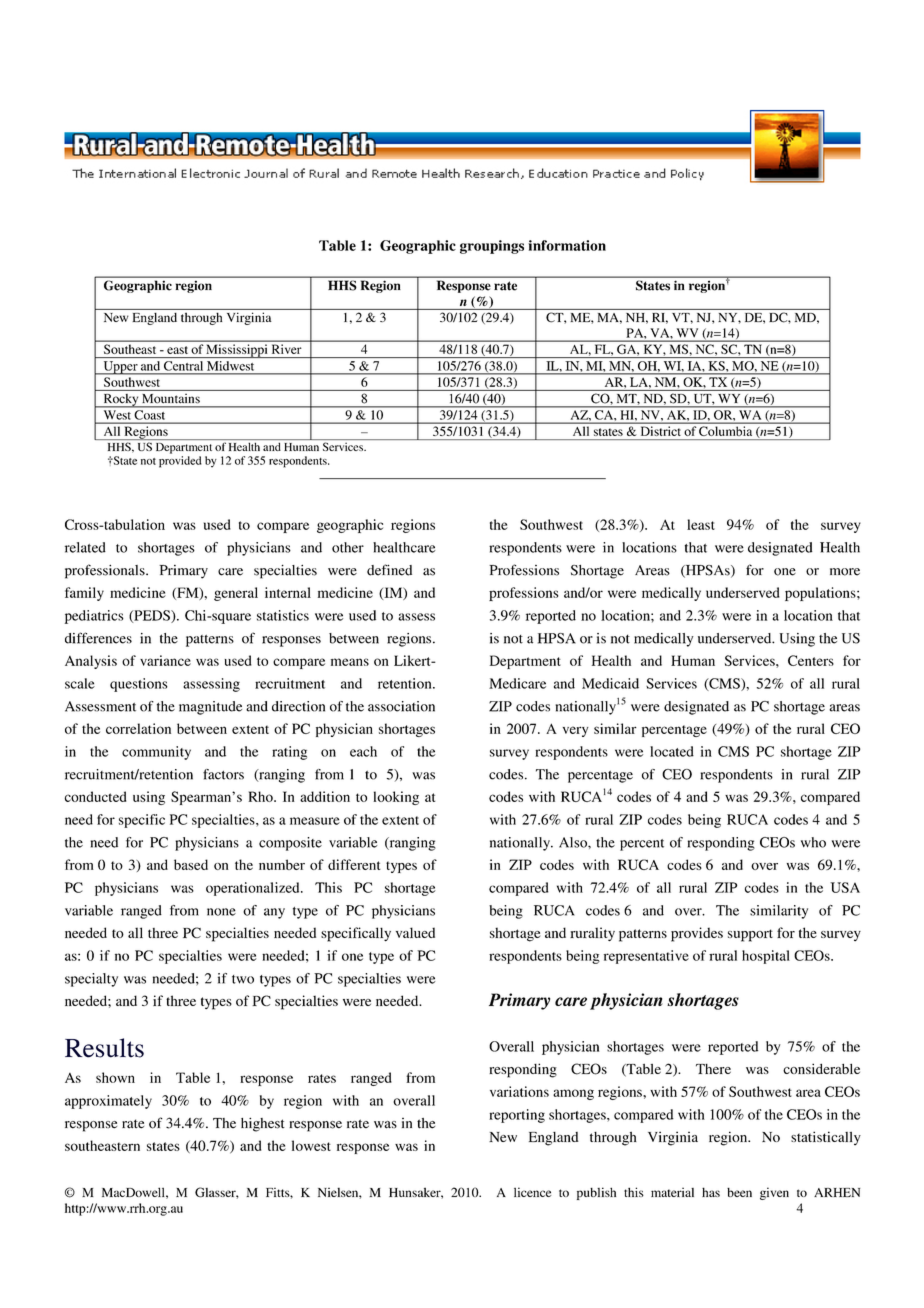 The height and width of the screenshot is (1308, 924). Describe the element at coordinates (243, 979) in the screenshot. I see `two` at that location.
